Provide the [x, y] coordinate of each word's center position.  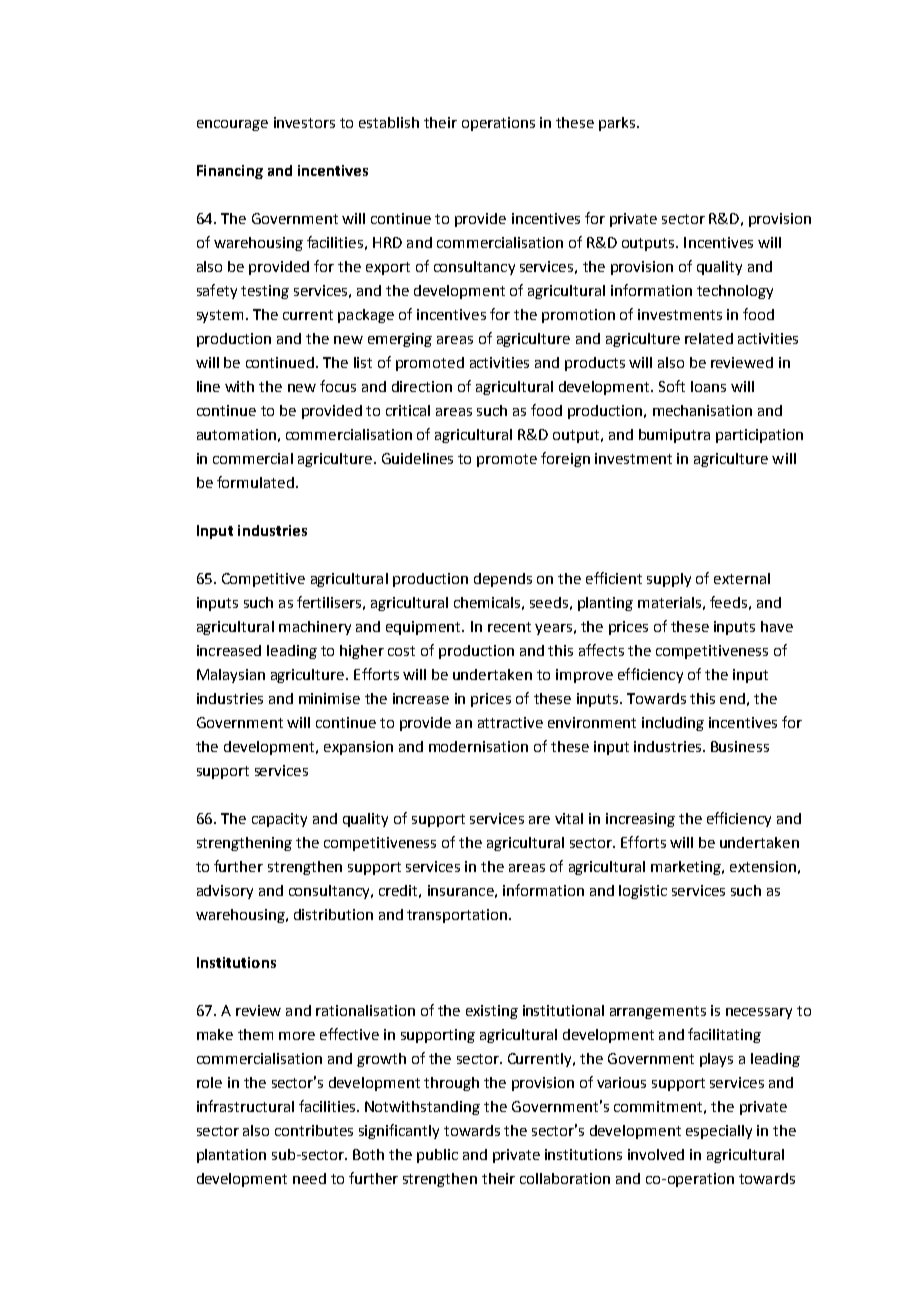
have [777, 626]
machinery [315, 628]
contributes [314, 1130]
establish [389, 122]
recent [509, 627]
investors [304, 122]
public [437, 1156]
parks [618, 124]
